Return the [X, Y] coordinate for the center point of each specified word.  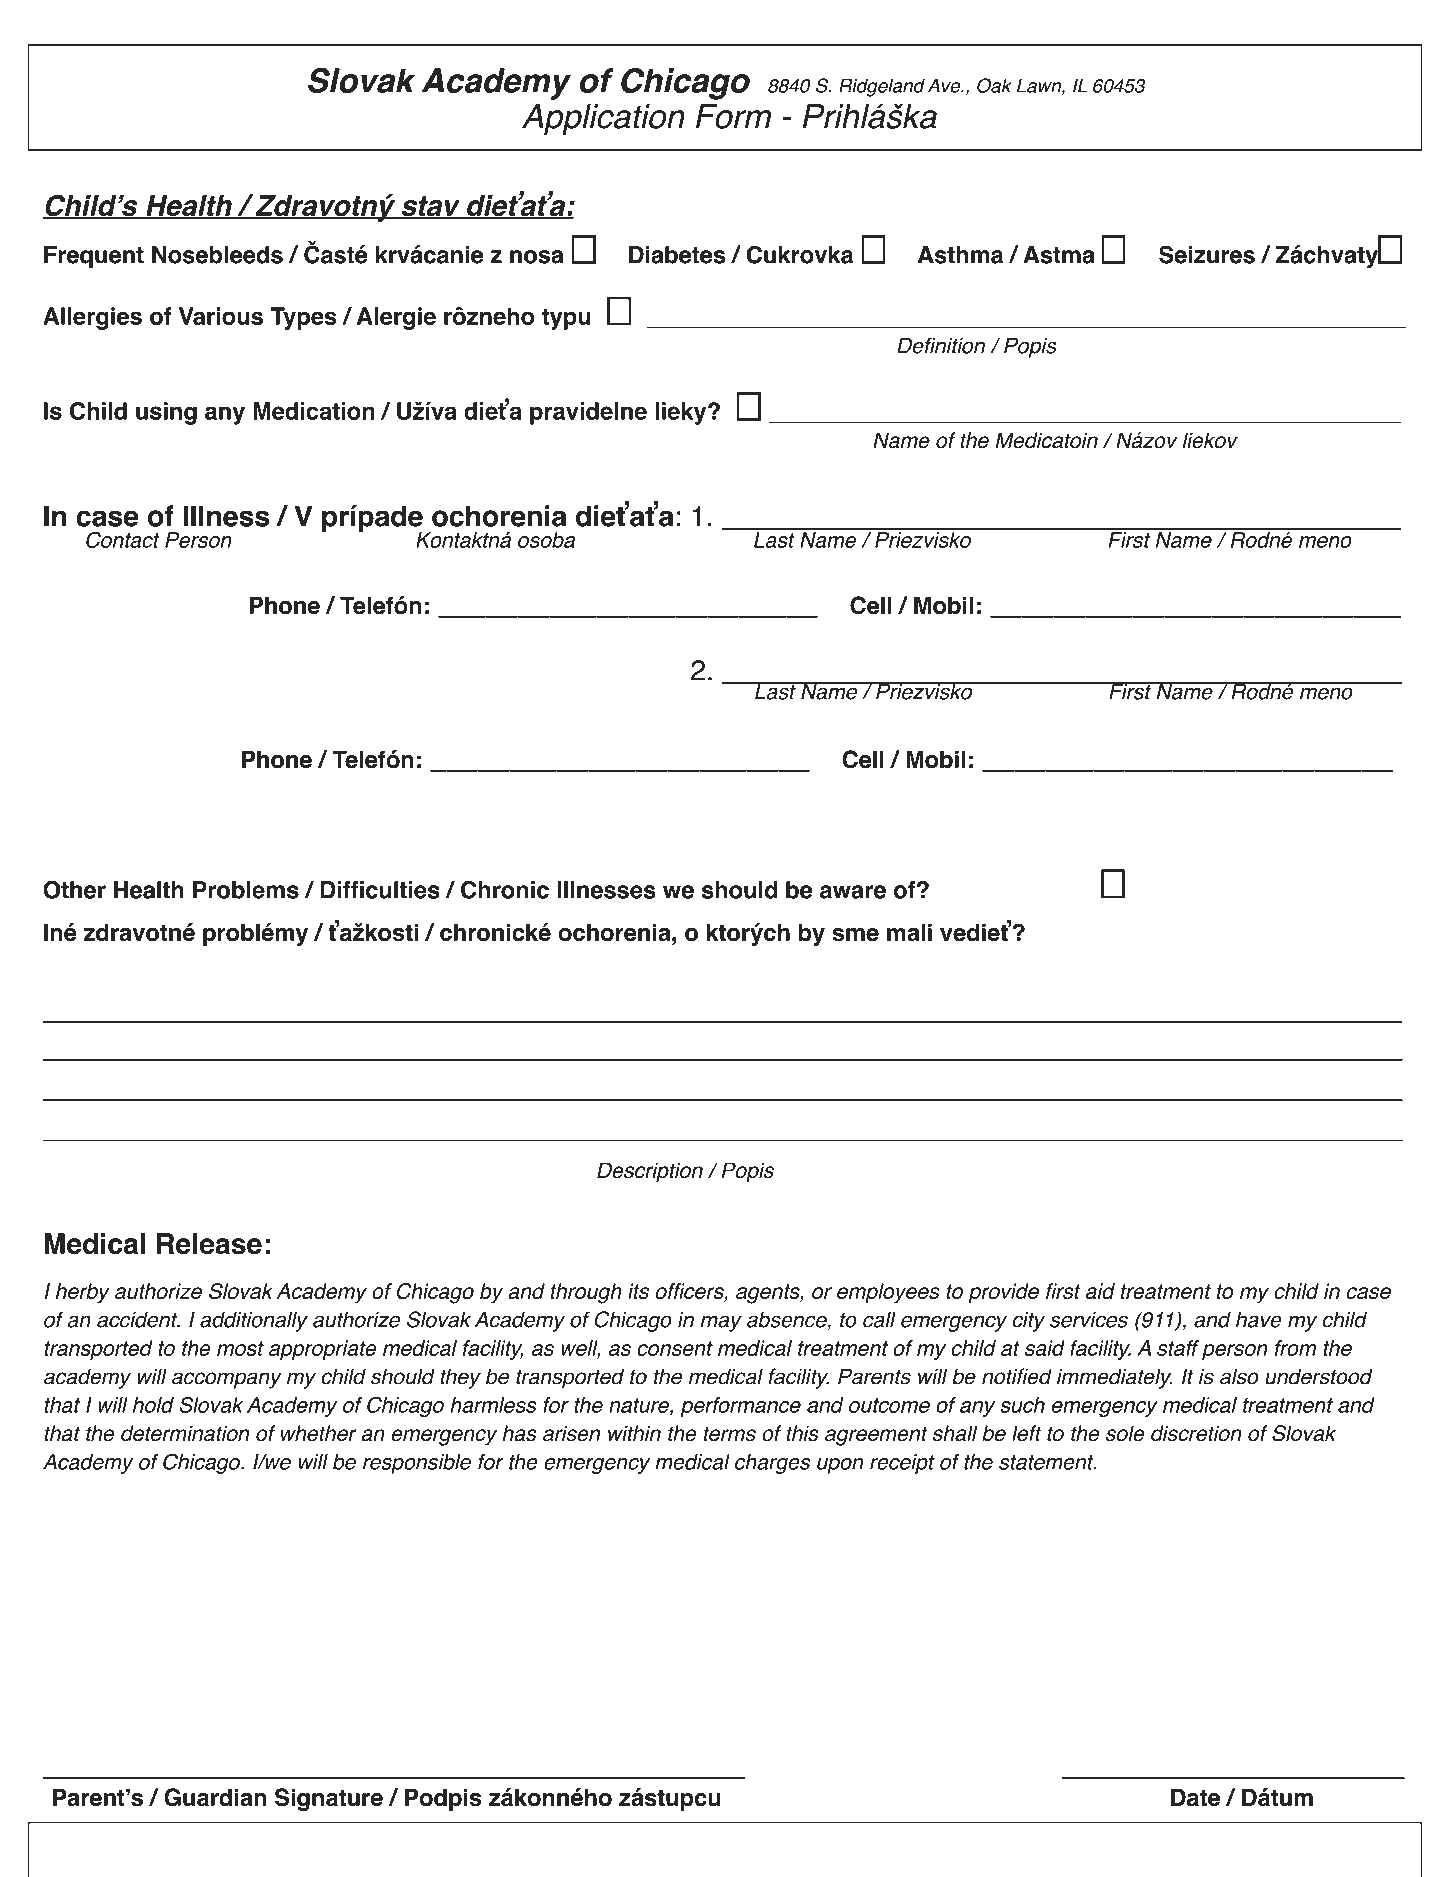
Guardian [215, 1797]
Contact [123, 539]
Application [603, 119]
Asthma [960, 255]
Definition [941, 345]
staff [1178, 1348]
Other [74, 889]
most [240, 1348]
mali [909, 932]
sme [855, 935]
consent [675, 1348]
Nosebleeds [217, 255]
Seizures [1207, 254]
